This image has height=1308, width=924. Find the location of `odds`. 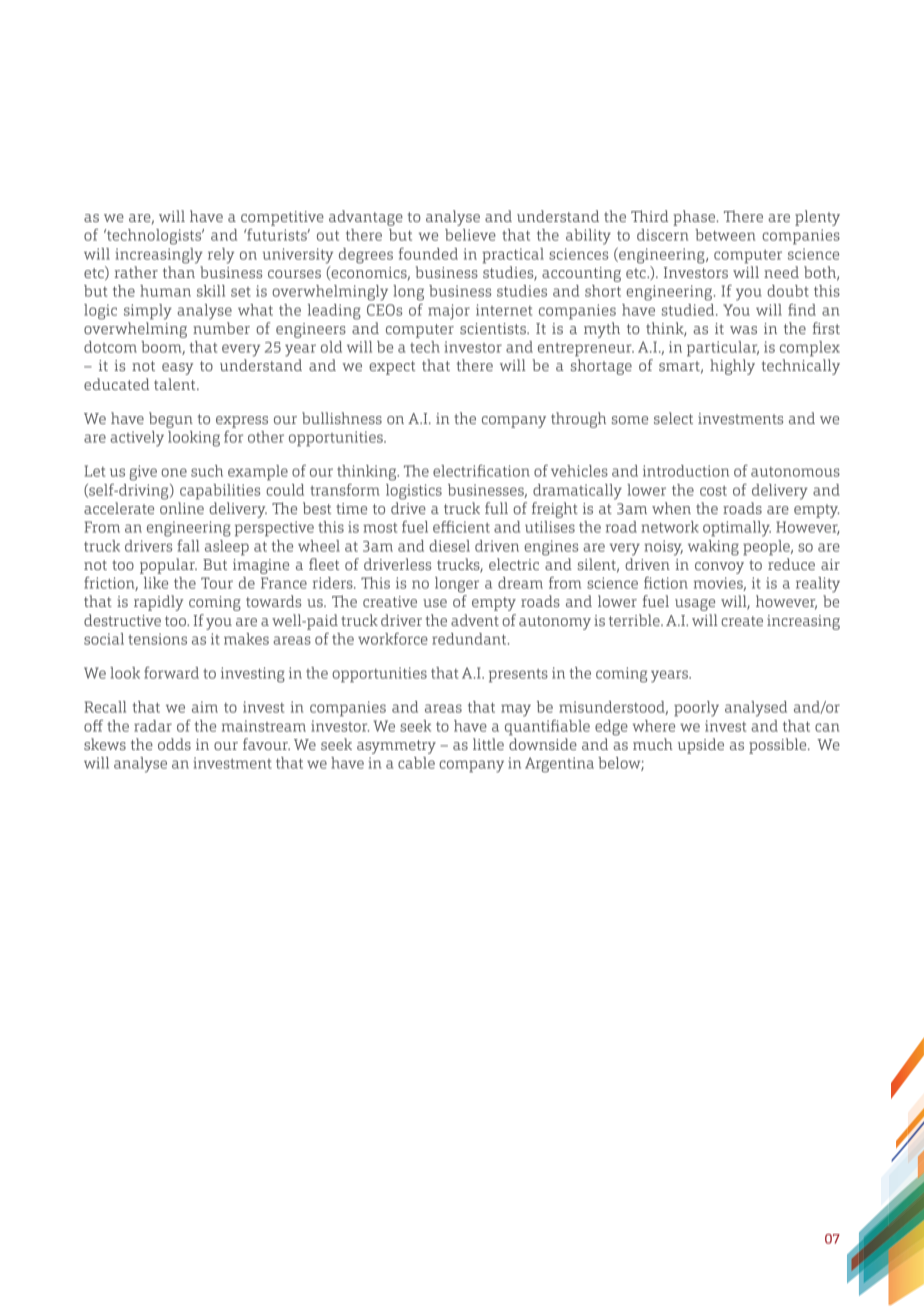

odds is located at coordinates (174, 744).
